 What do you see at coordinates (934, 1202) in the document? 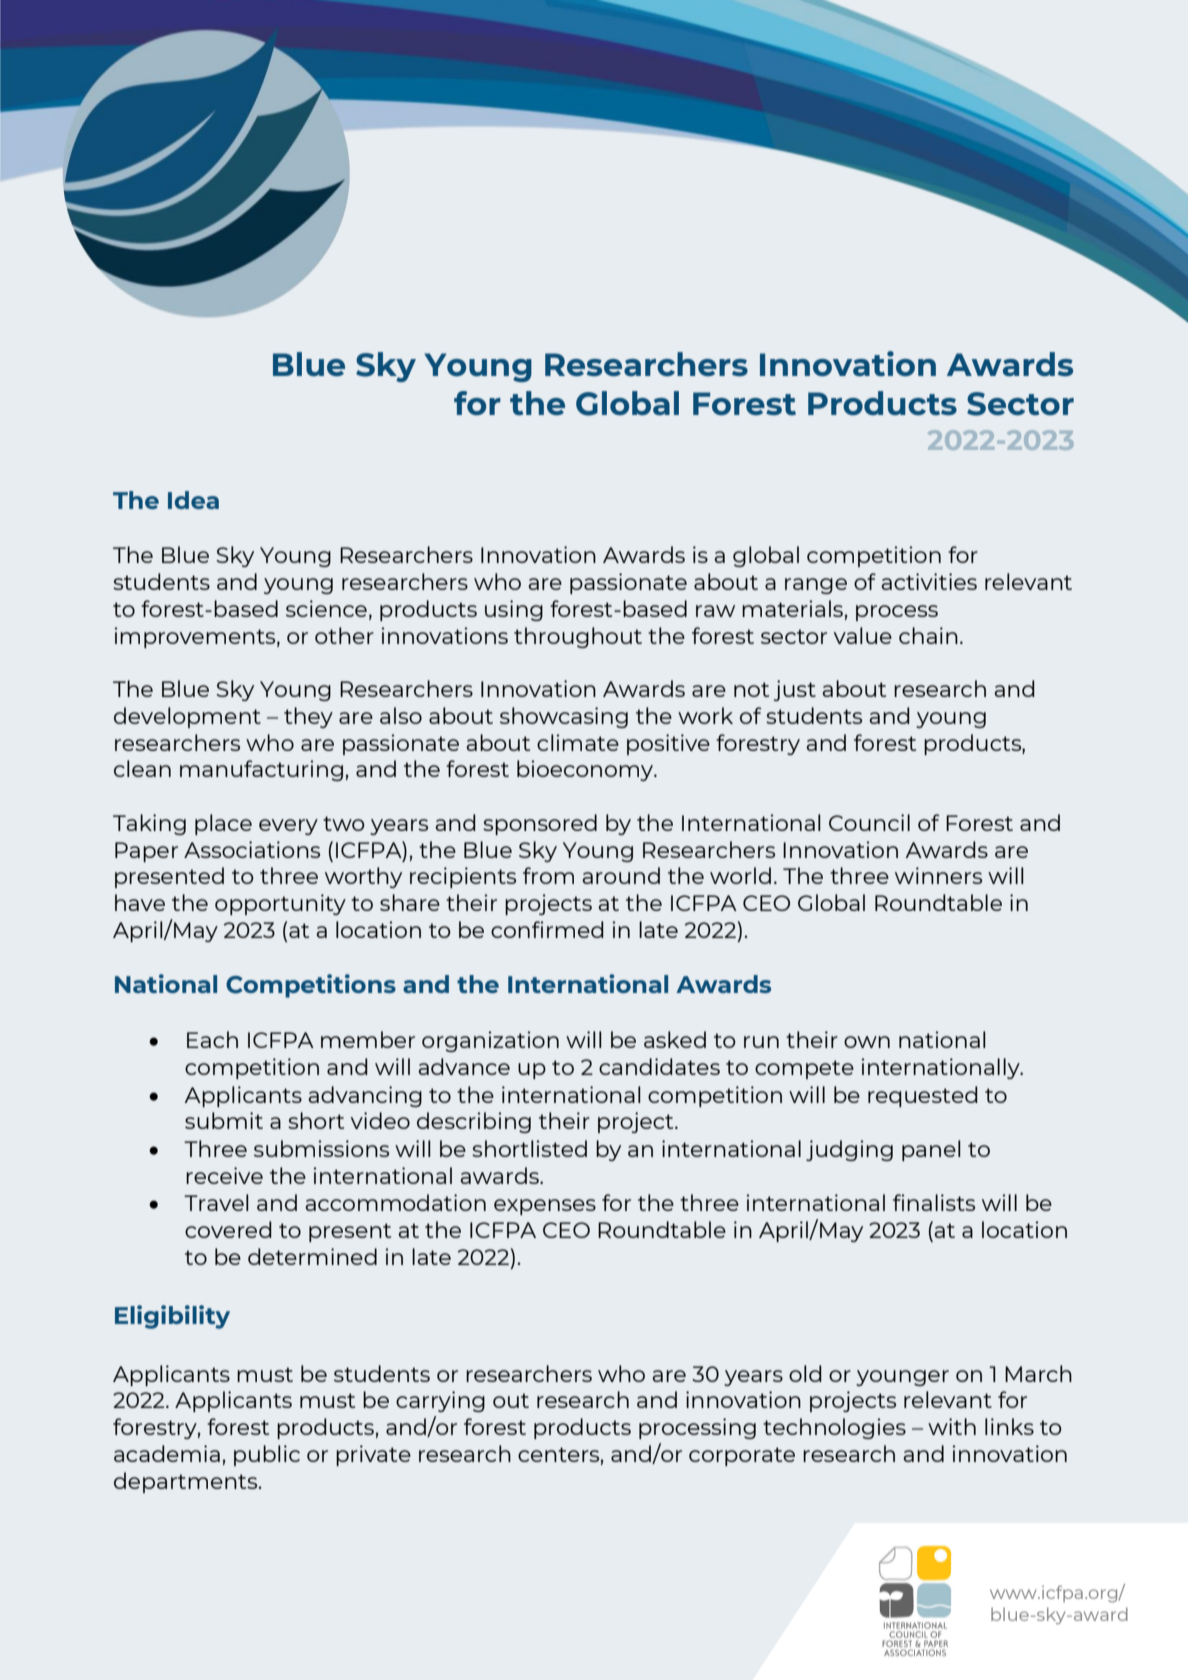
I see `finalists` at bounding box center [934, 1202].
